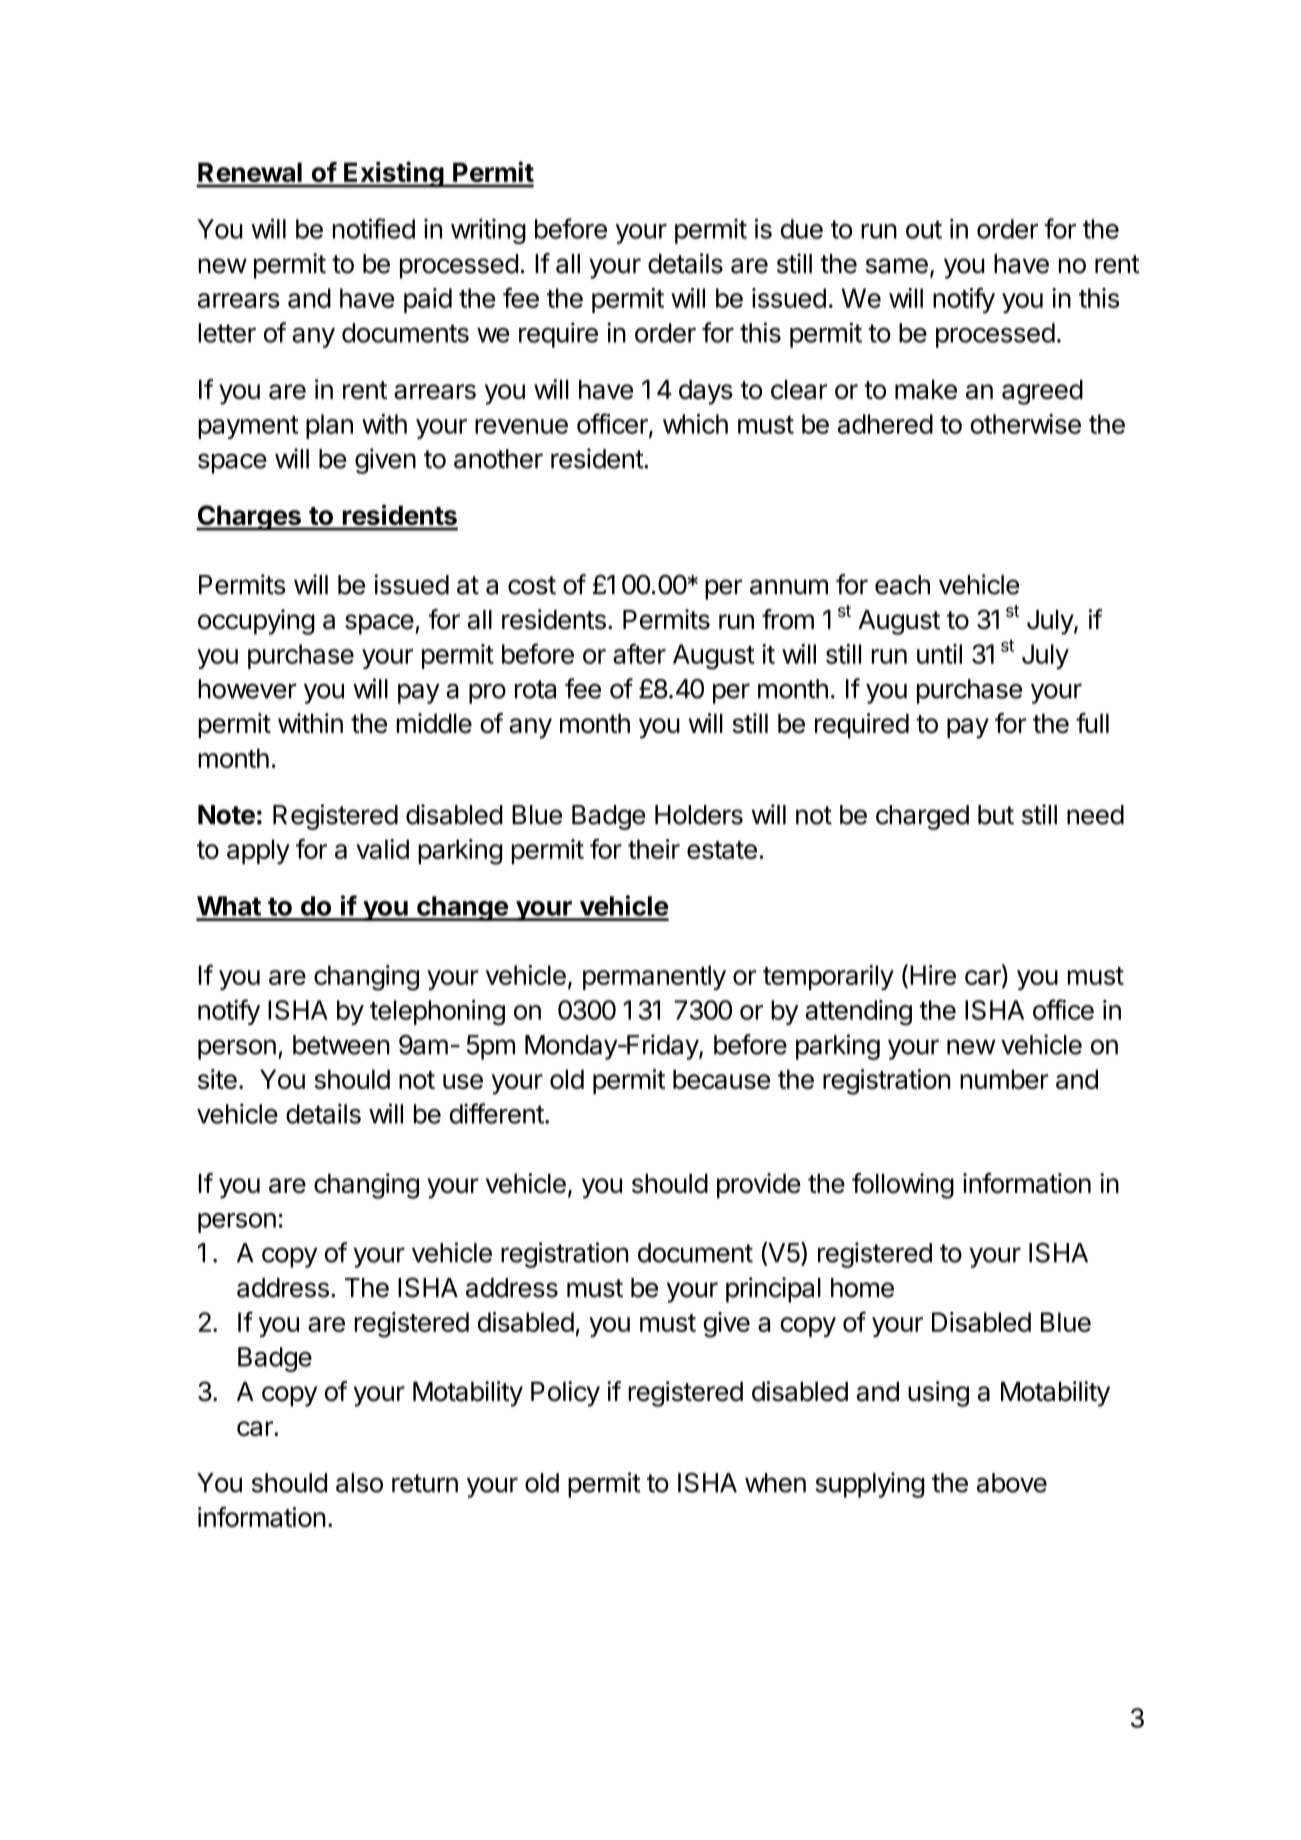 The image size is (1301, 1840). Describe the element at coordinates (695, 424) in the document. I see `which` at that location.
